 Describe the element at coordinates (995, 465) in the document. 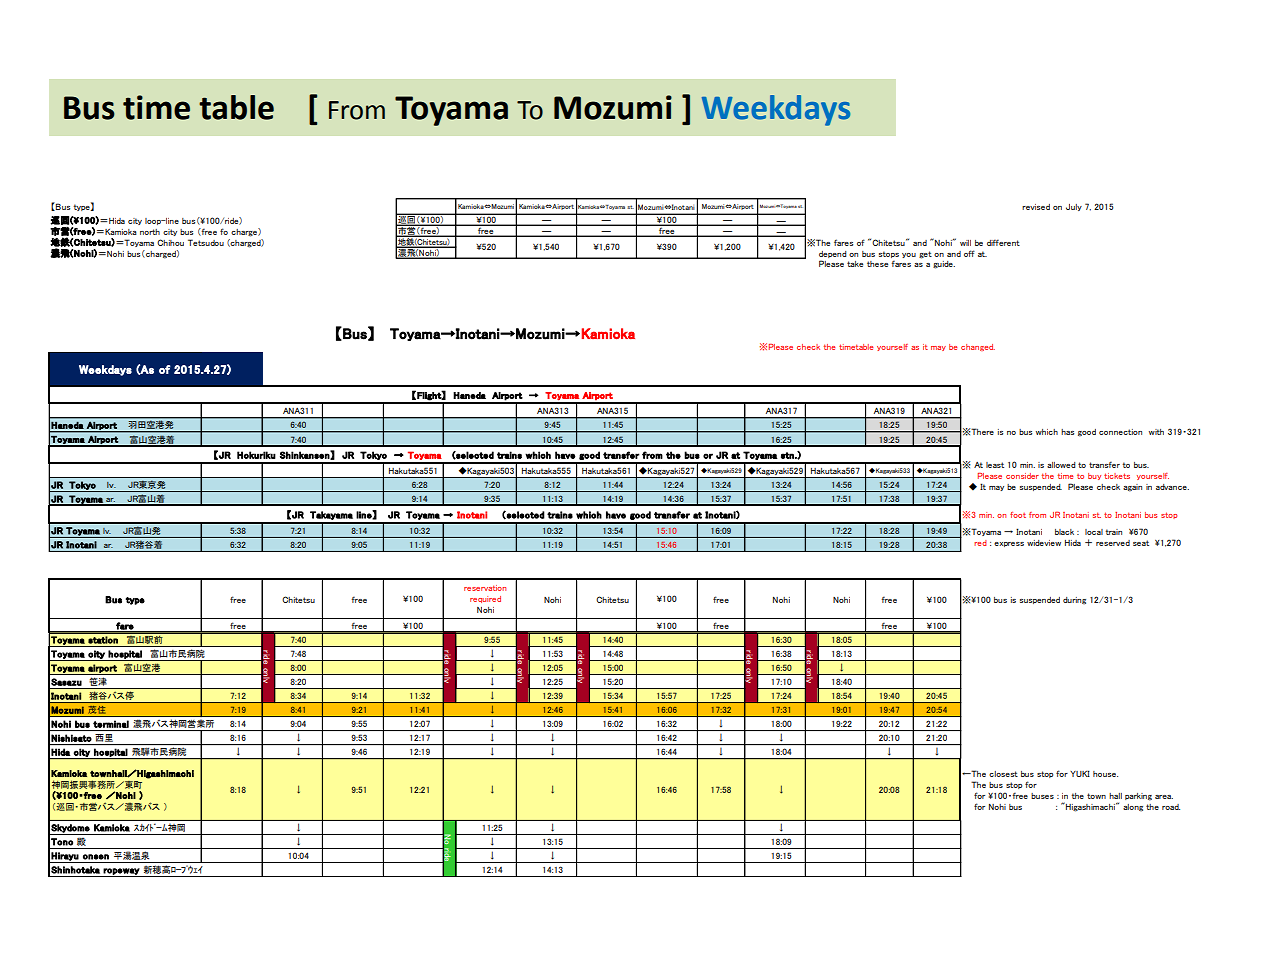

I see `least` at that location.
